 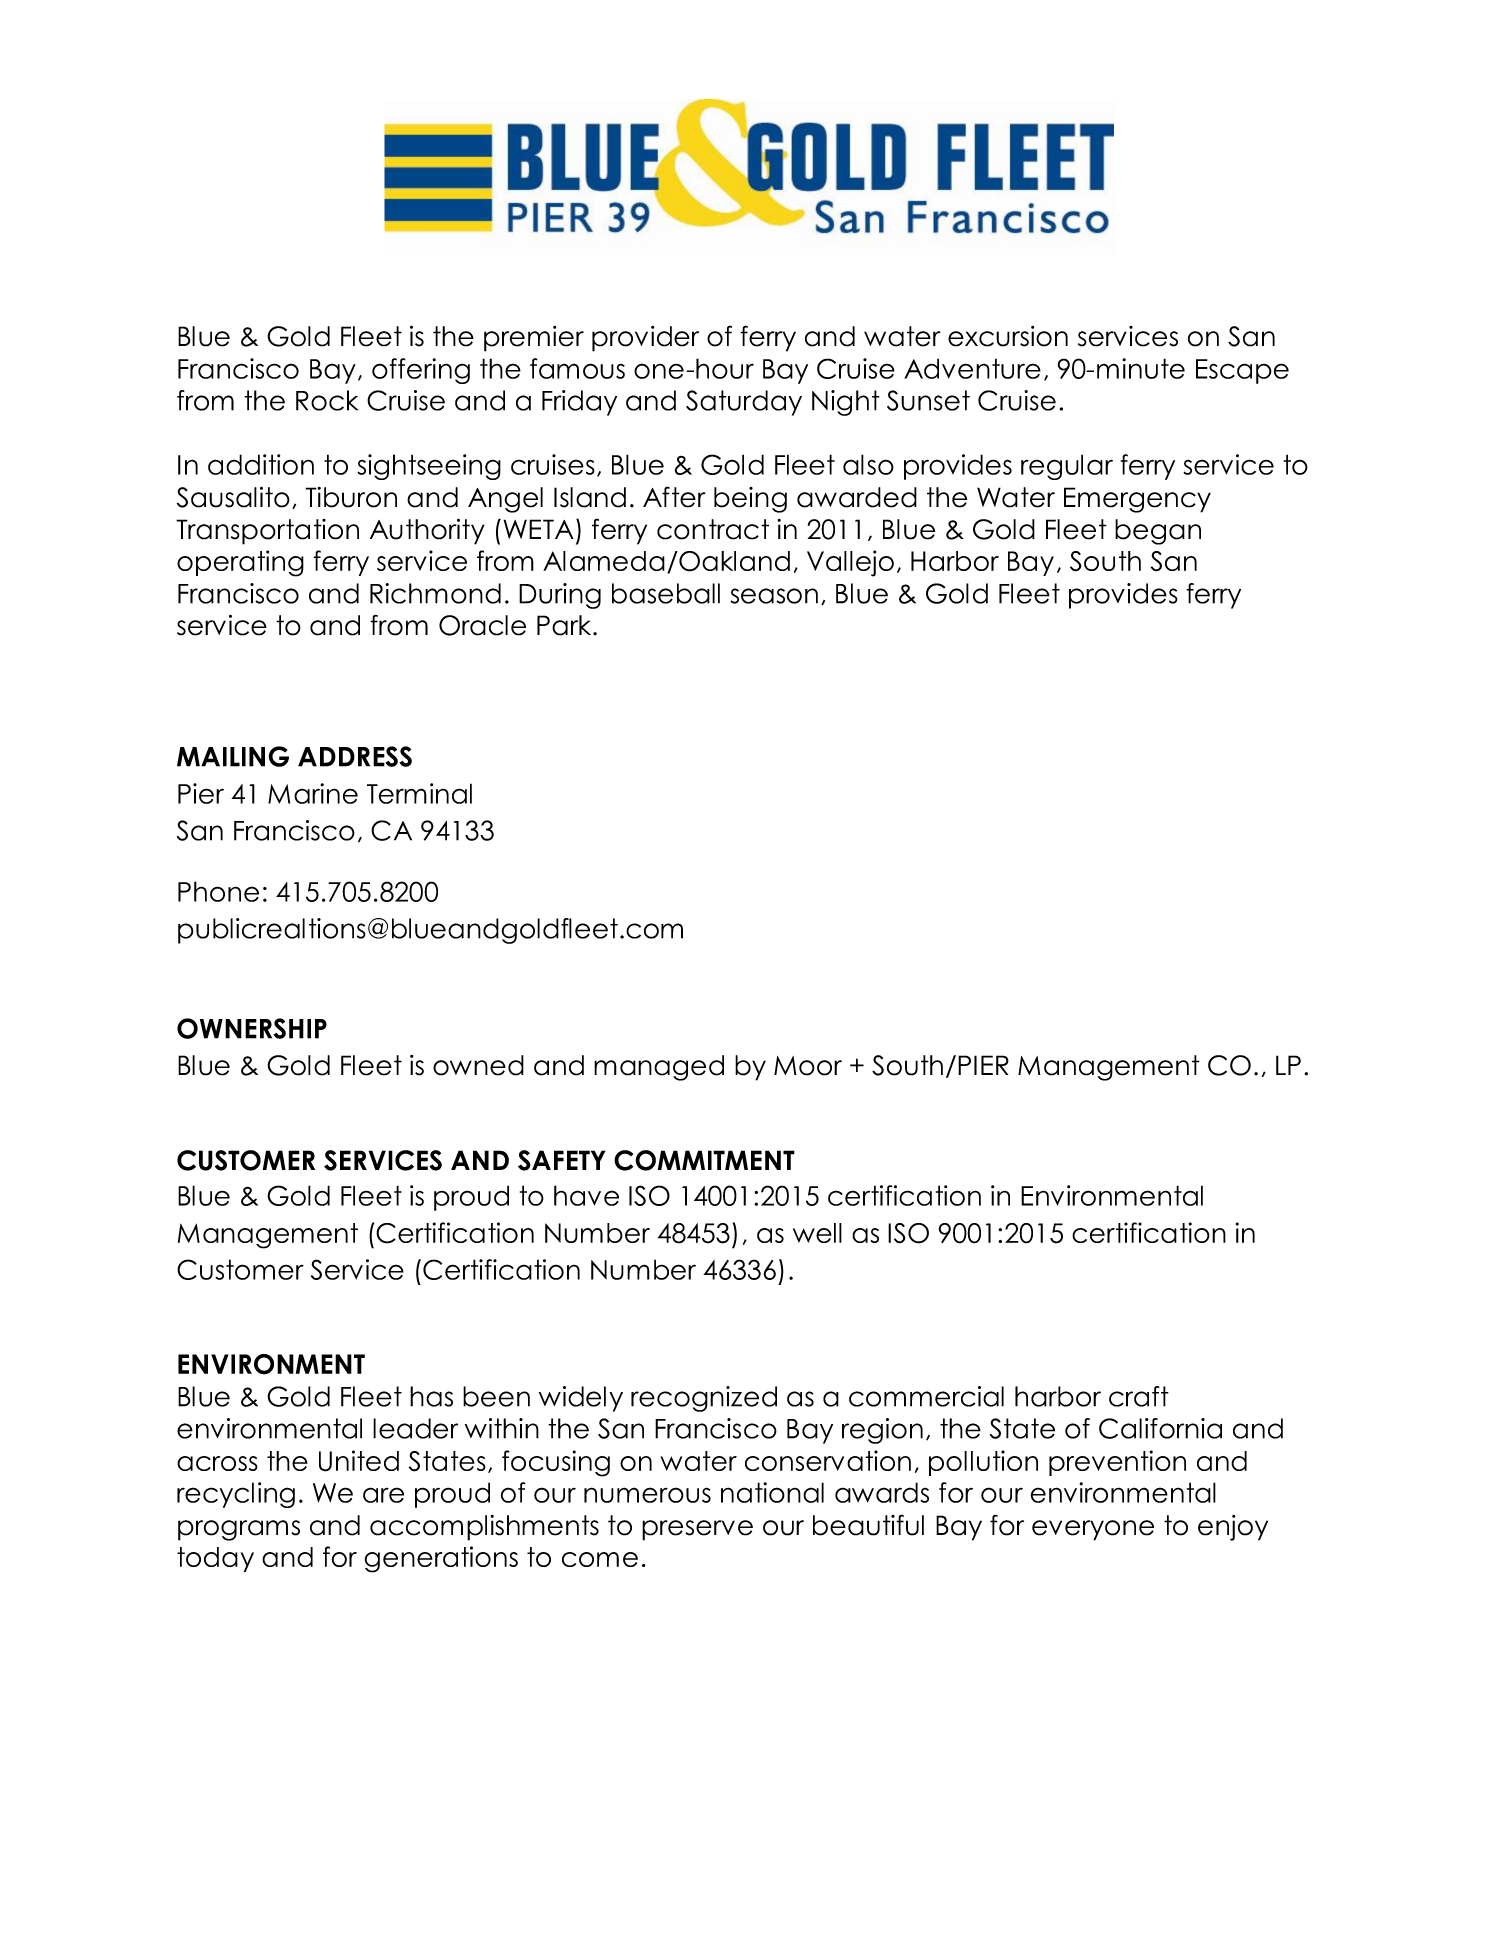 I want to click on Moor, so click(x=808, y=1066).
